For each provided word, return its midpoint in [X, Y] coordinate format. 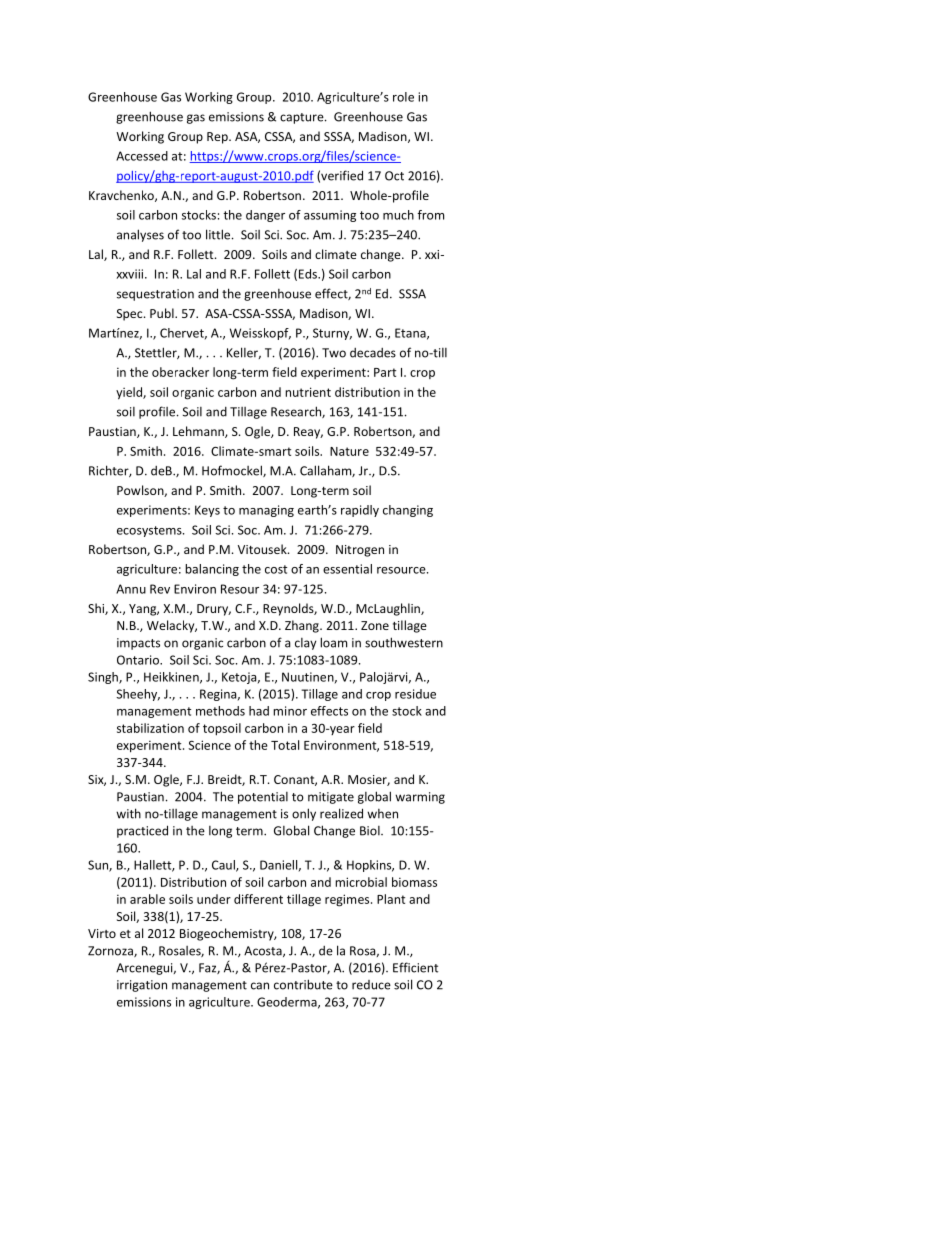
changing [408, 511]
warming [420, 798]
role [403, 97]
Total [285, 745]
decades [373, 353]
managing [266, 511]
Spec [131, 315]
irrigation [142, 986]
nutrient [308, 392]
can [260, 986]
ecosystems [150, 531]
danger [265, 216]
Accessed [142, 156]
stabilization [150, 728]
